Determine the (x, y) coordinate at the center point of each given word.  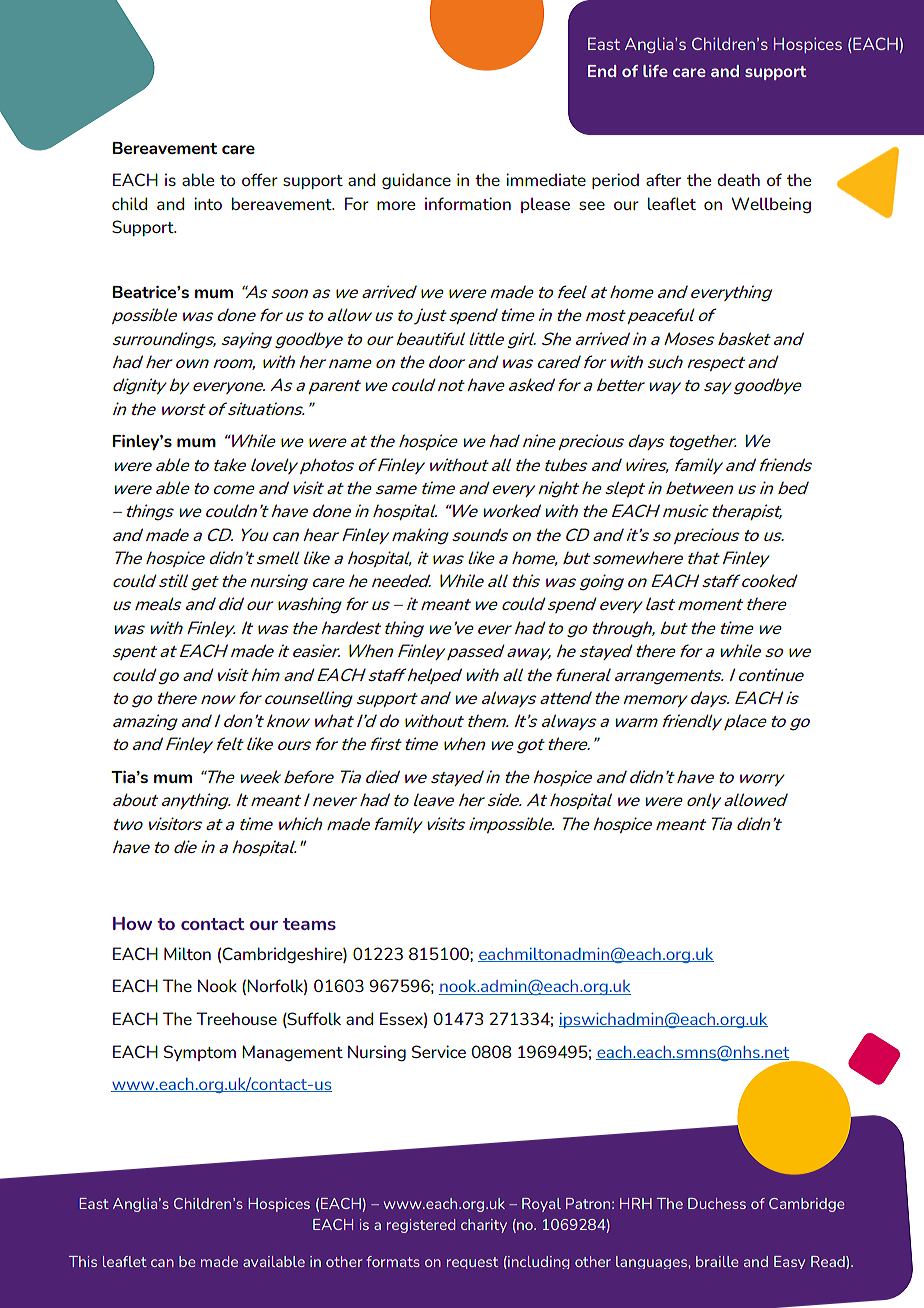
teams (309, 924)
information (468, 203)
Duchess (717, 1203)
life (655, 71)
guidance (416, 181)
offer (260, 179)
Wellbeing (771, 205)
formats (393, 1261)
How (132, 923)
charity (484, 1226)
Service (439, 1051)
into (208, 203)
